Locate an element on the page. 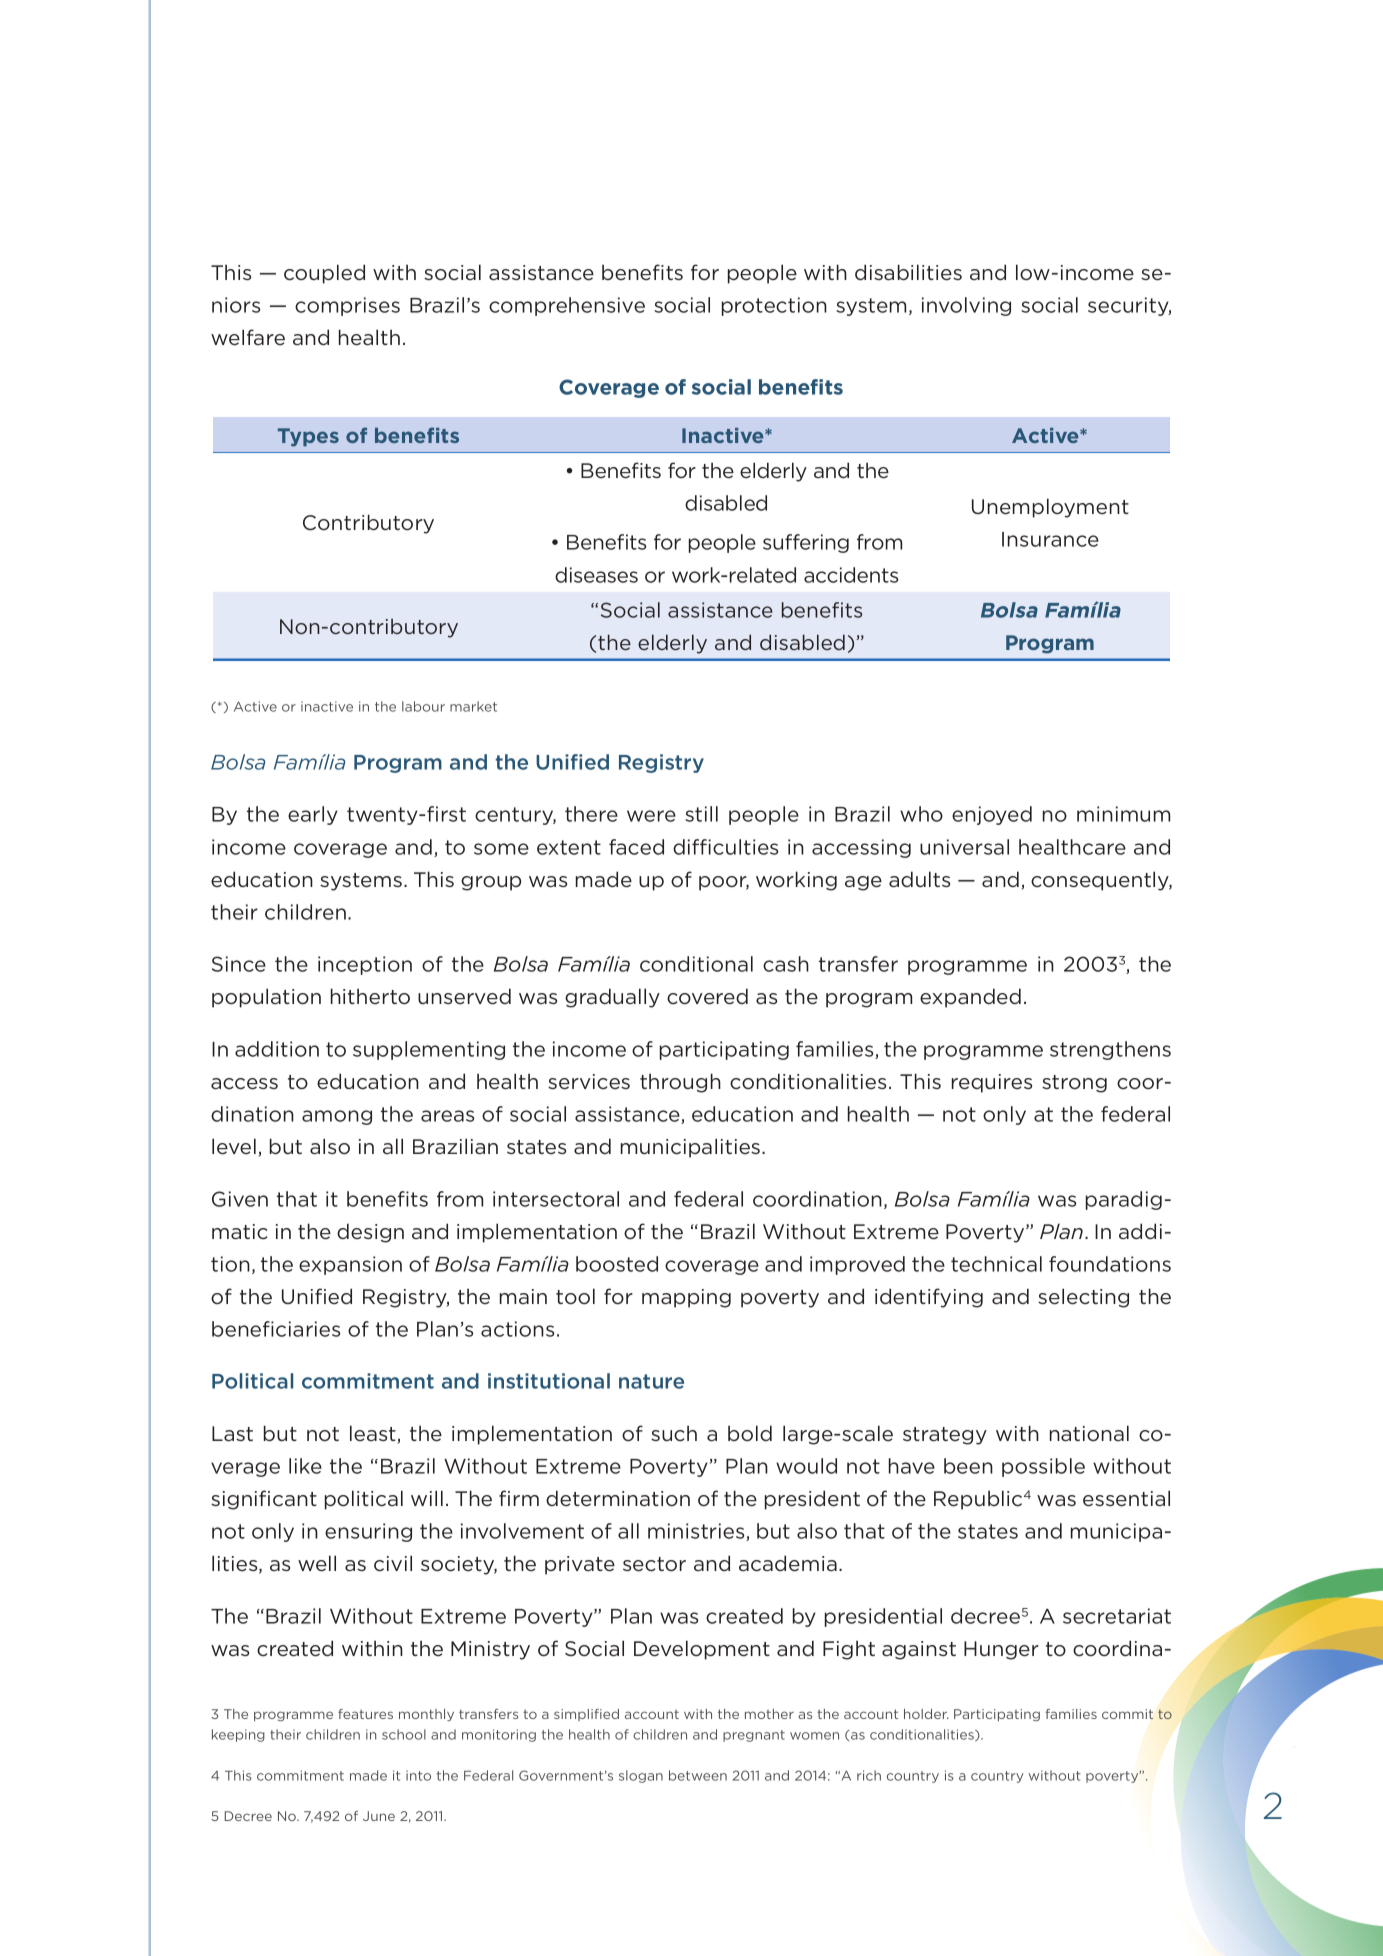 The height and width of the document is (1956, 1383). still is located at coordinates (702, 814).
